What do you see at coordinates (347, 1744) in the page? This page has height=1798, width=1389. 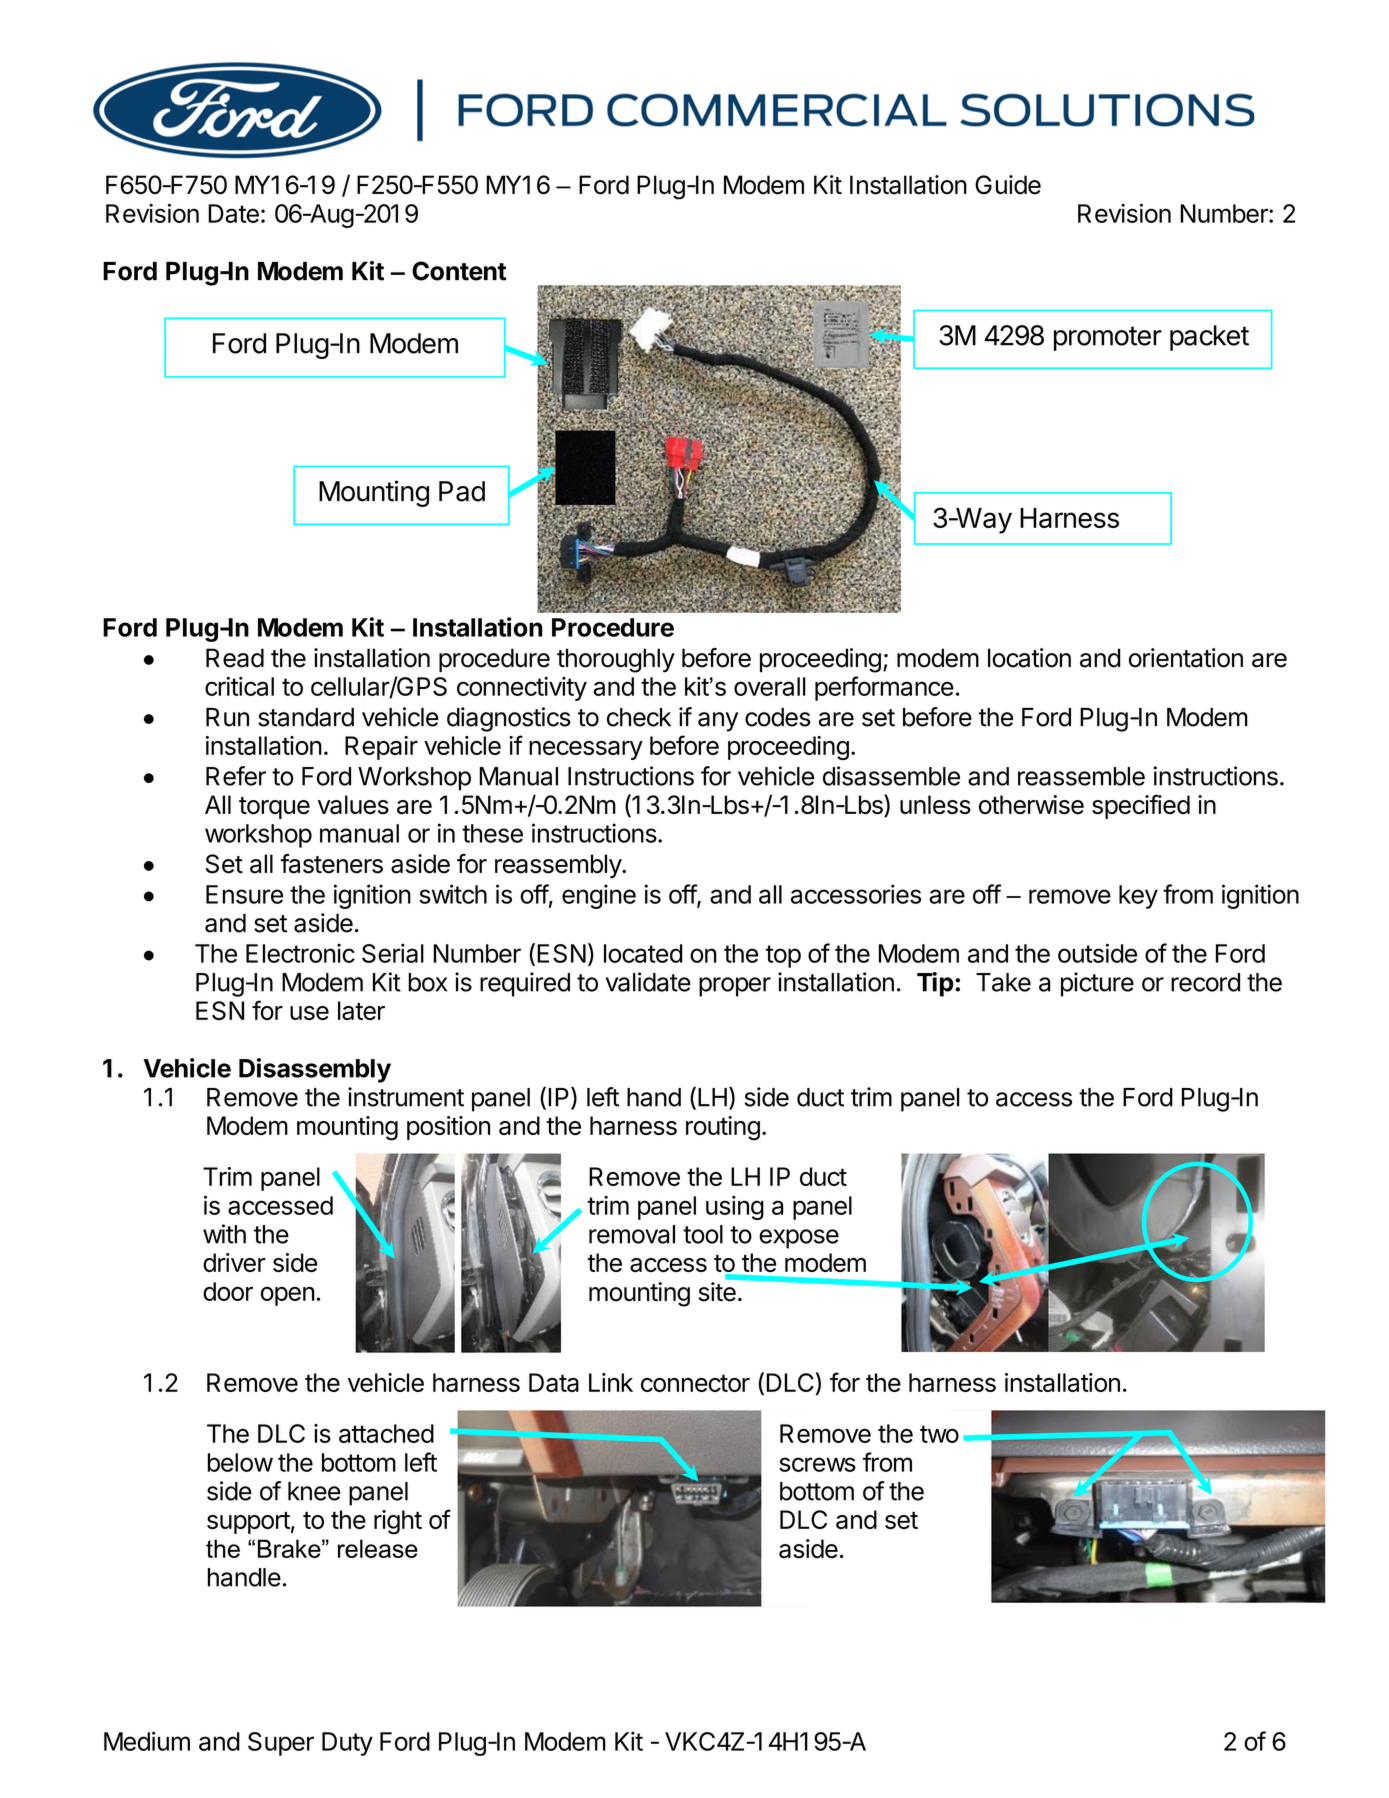 I see `Duty` at bounding box center [347, 1744].
